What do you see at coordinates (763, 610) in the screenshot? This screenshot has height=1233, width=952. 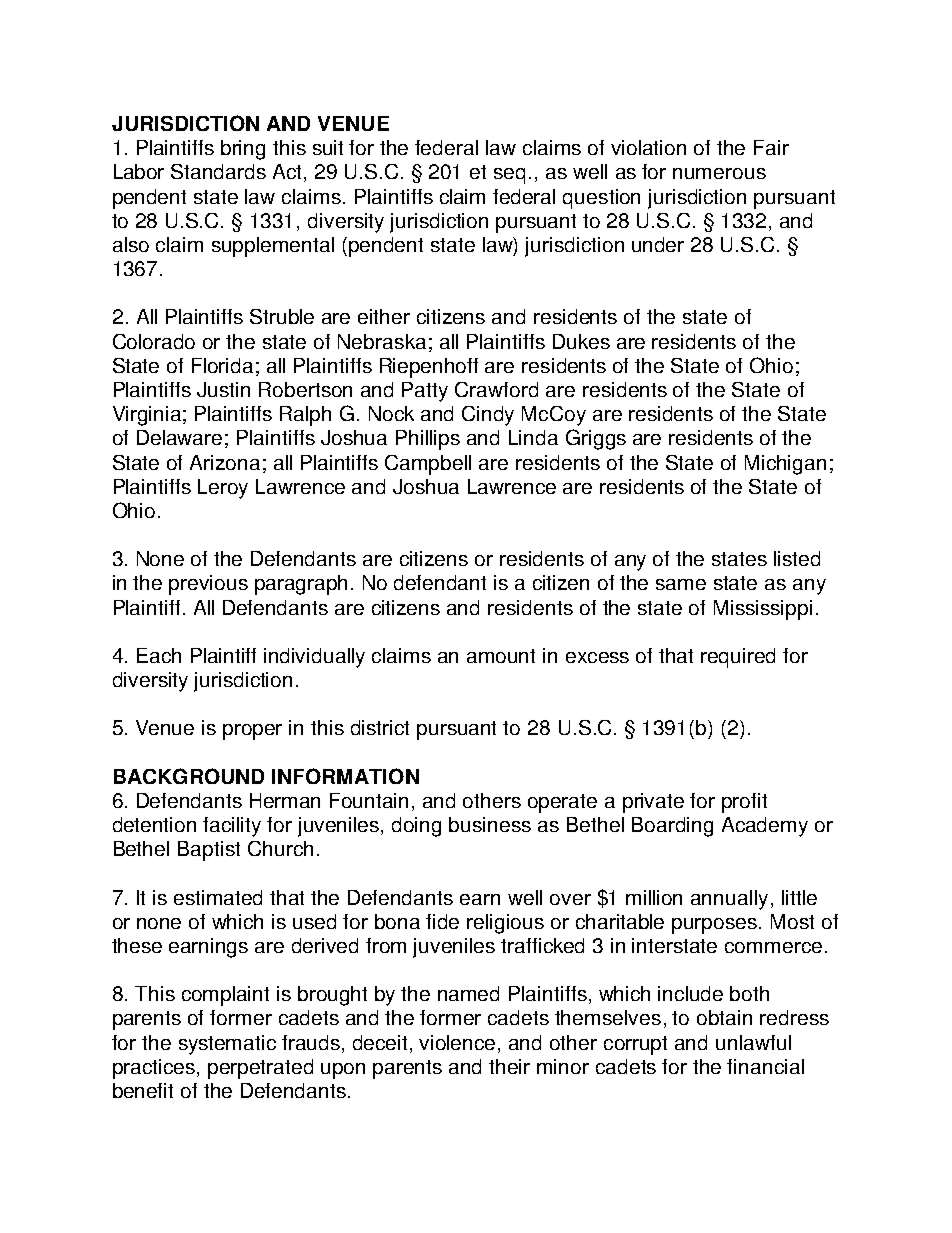 I see `Mississippi` at bounding box center [763, 610].
